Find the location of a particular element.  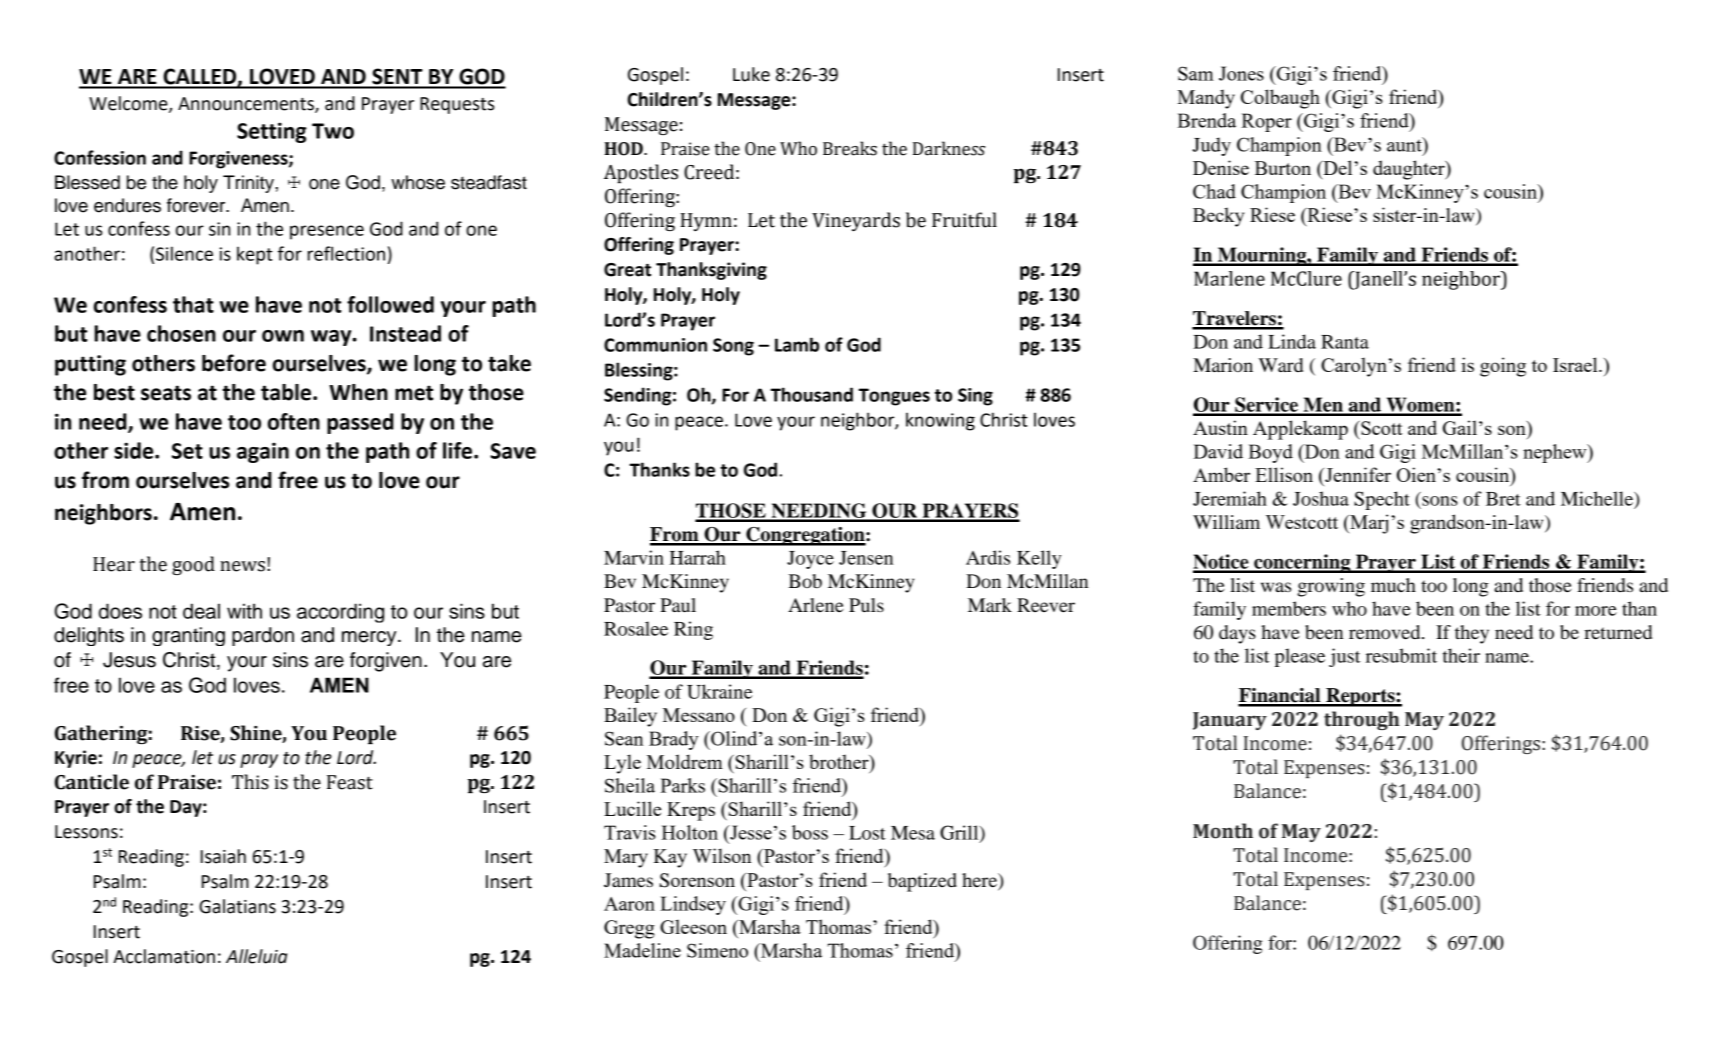

Luke is located at coordinates (751, 74).
